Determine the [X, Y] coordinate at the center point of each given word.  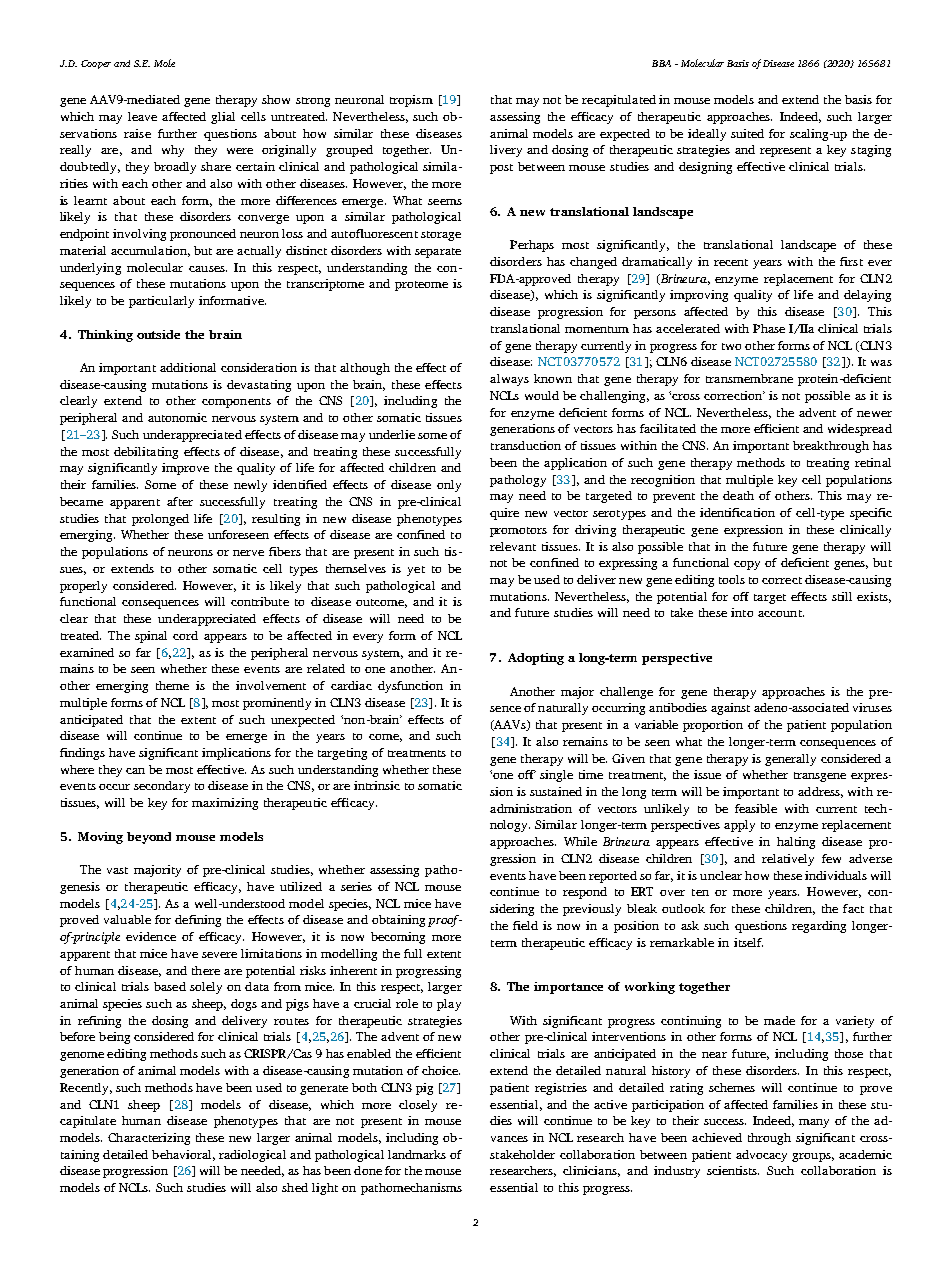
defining [198, 921]
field [525, 925]
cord [185, 635]
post [501, 169]
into [742, 612]
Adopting [536, 659]
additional [188, 367]
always [509, 380]
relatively [788, 860]
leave [142, 116]
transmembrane [749, 378]
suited [747, 133]
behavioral [183, 1155]
